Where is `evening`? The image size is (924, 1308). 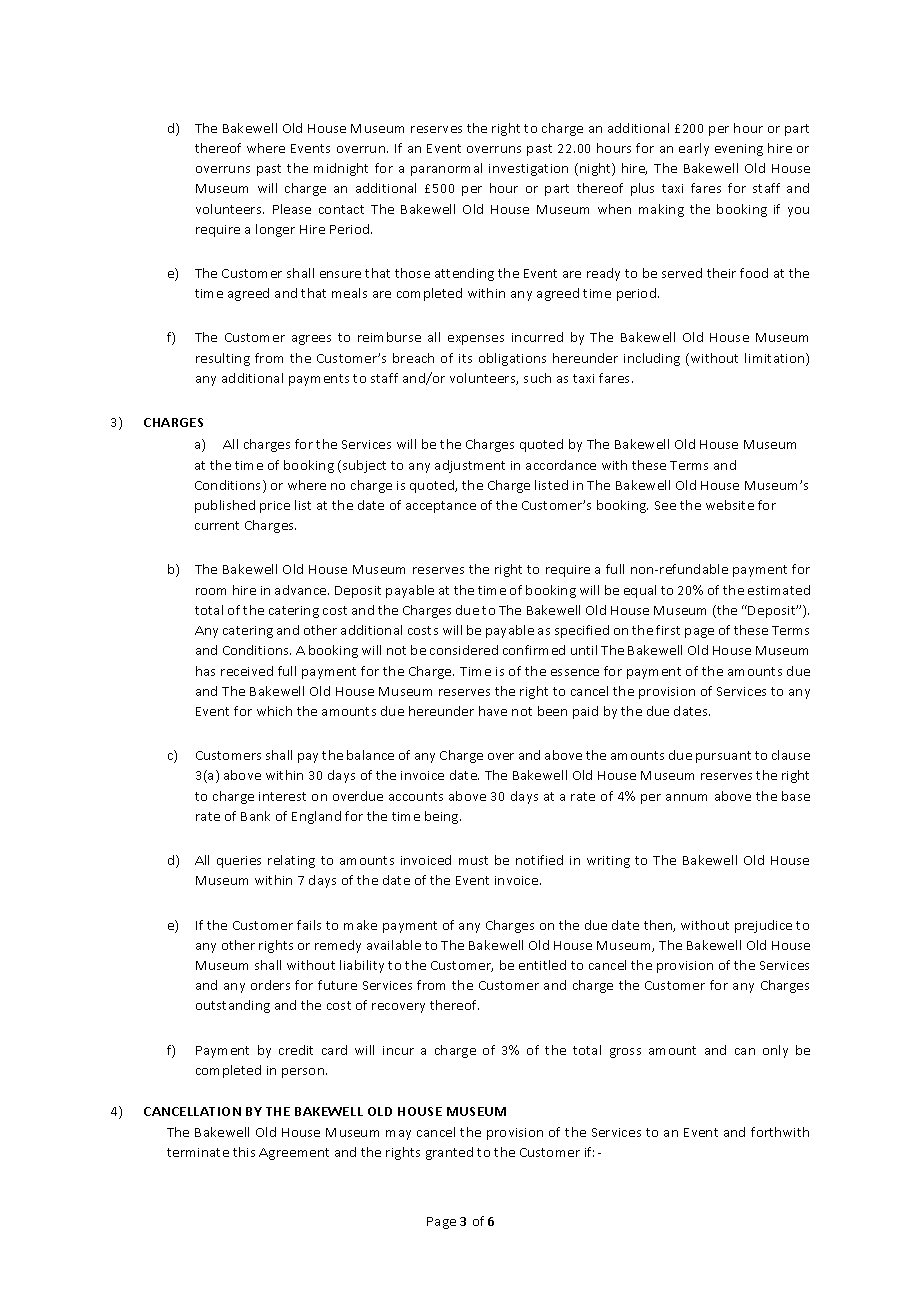 evening is located at coordinates (739, 150).
